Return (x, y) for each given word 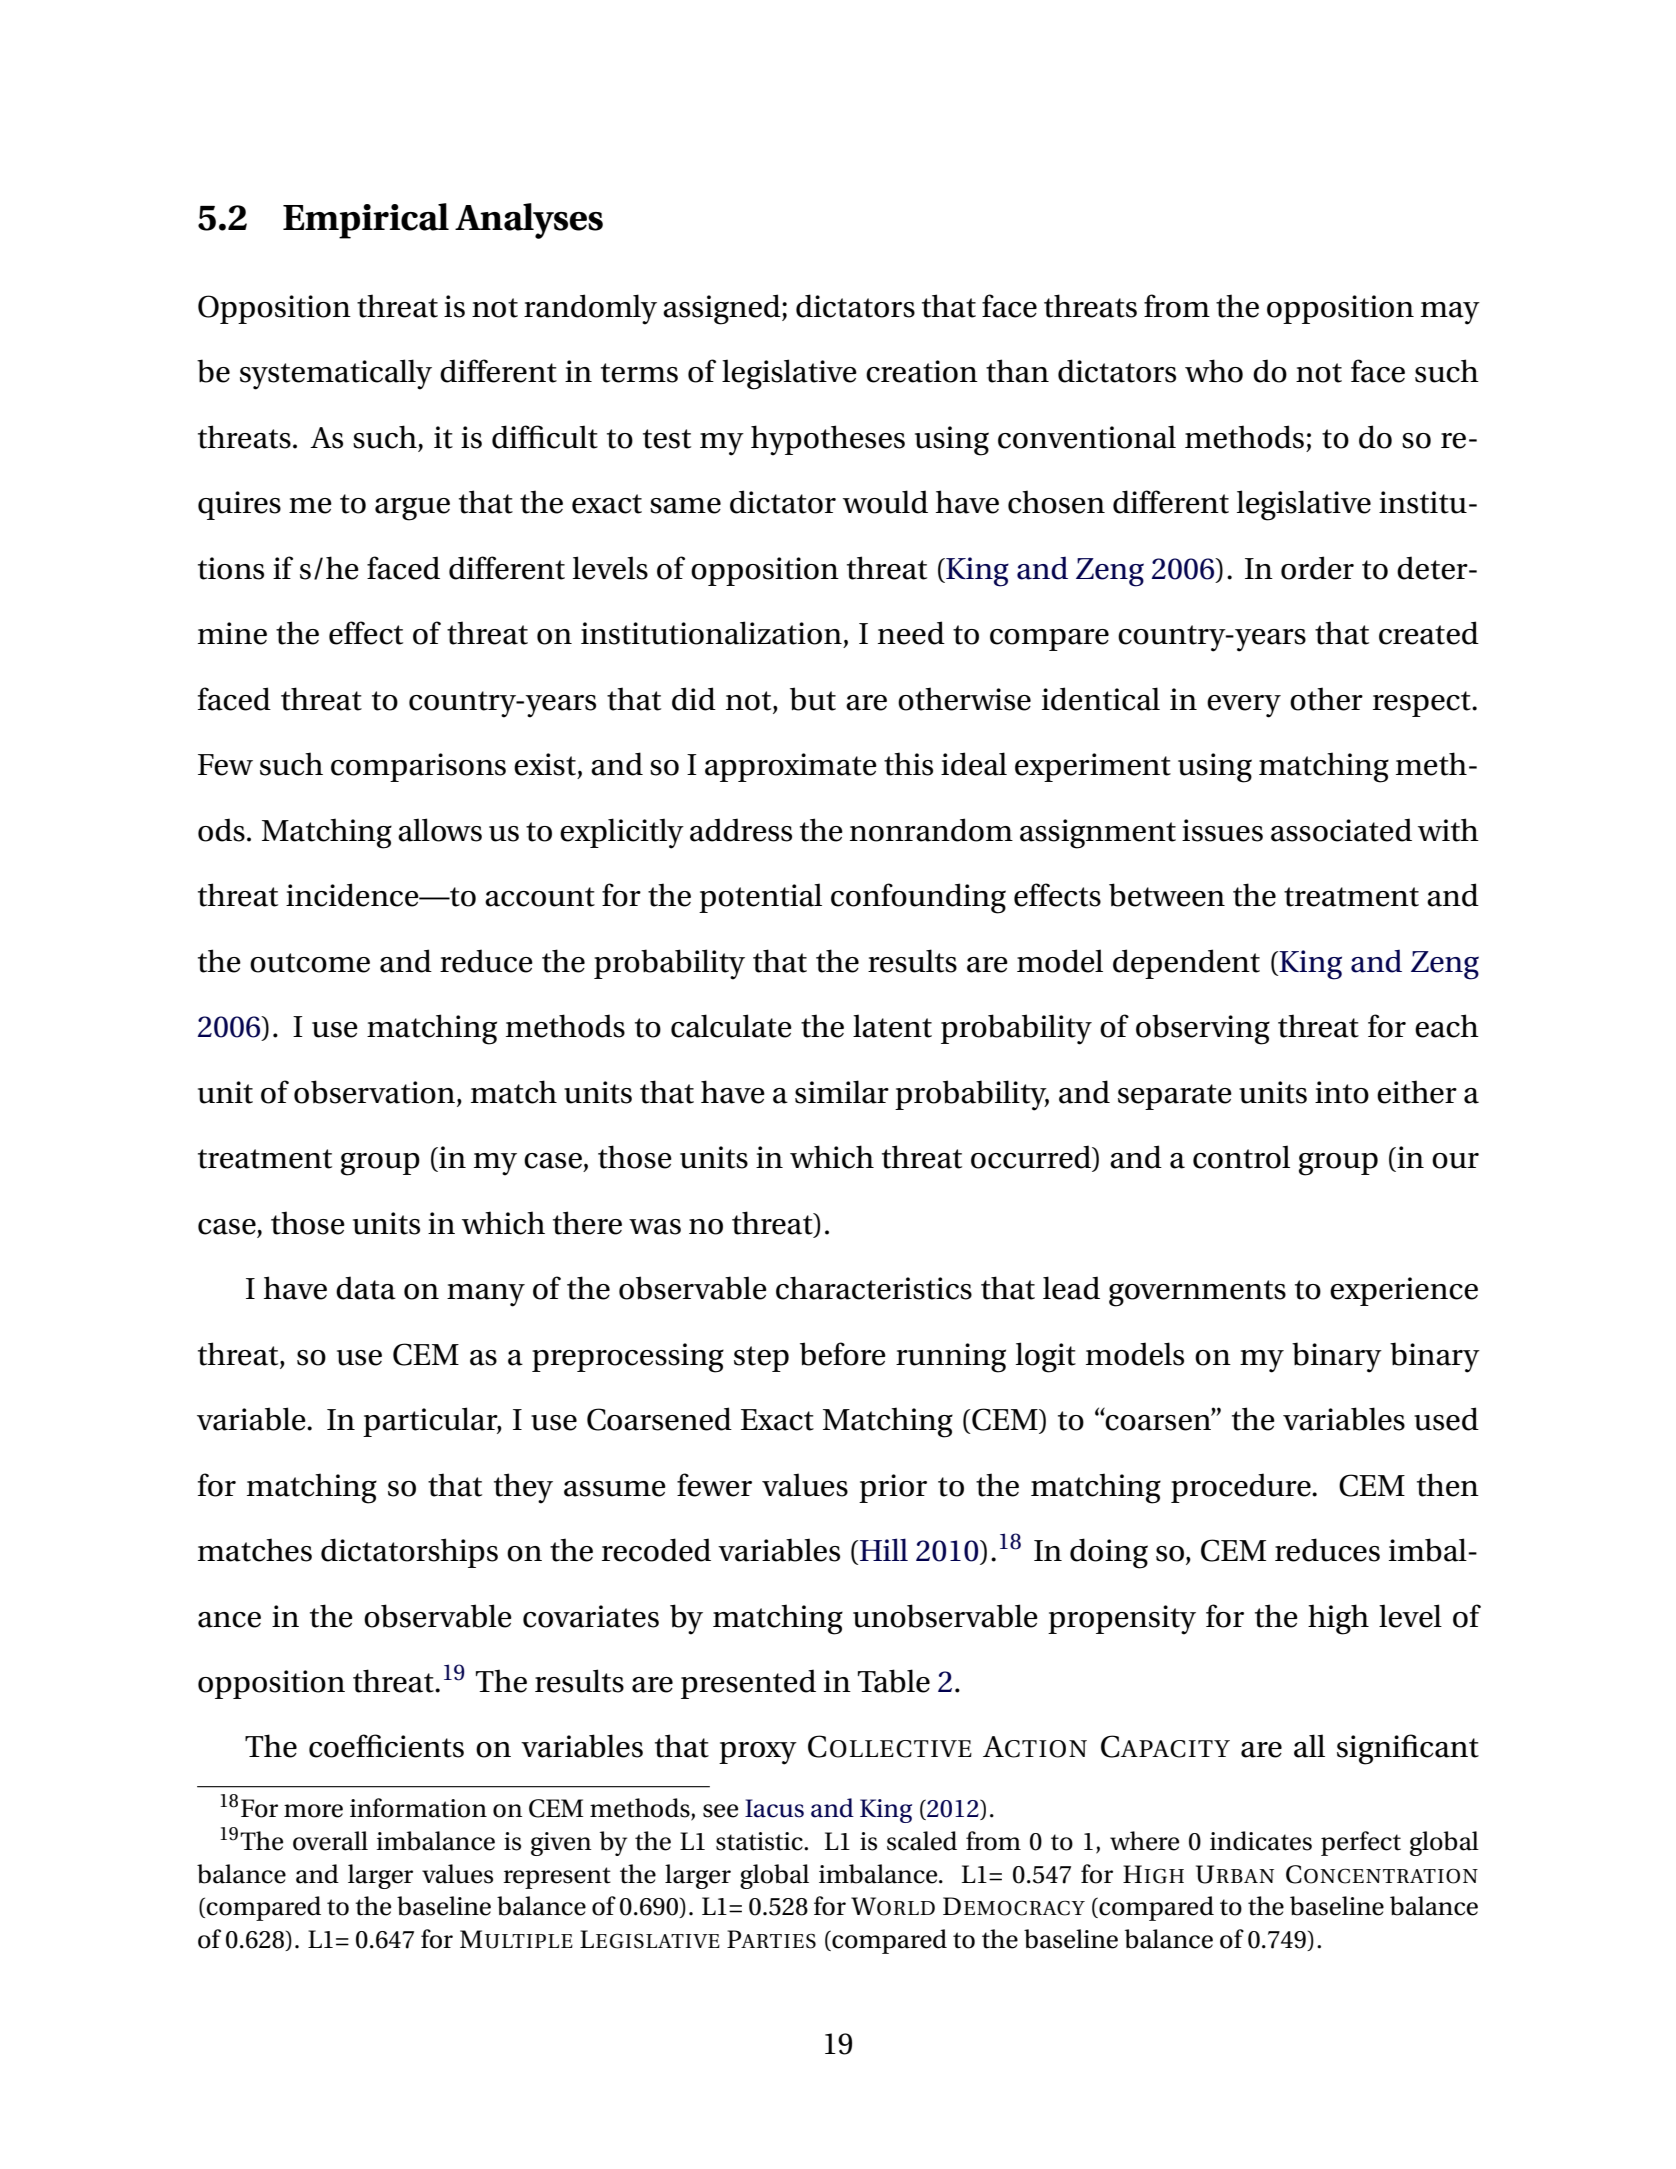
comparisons (418, 767)
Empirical (366, 221)
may (1450, 313)
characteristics (874, 1288)
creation (922, 371)
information (418, 1808)
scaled (922, 1841)
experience (1404, 1291)
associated (1341, 830)
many (486, 1295)
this (908, 764)
